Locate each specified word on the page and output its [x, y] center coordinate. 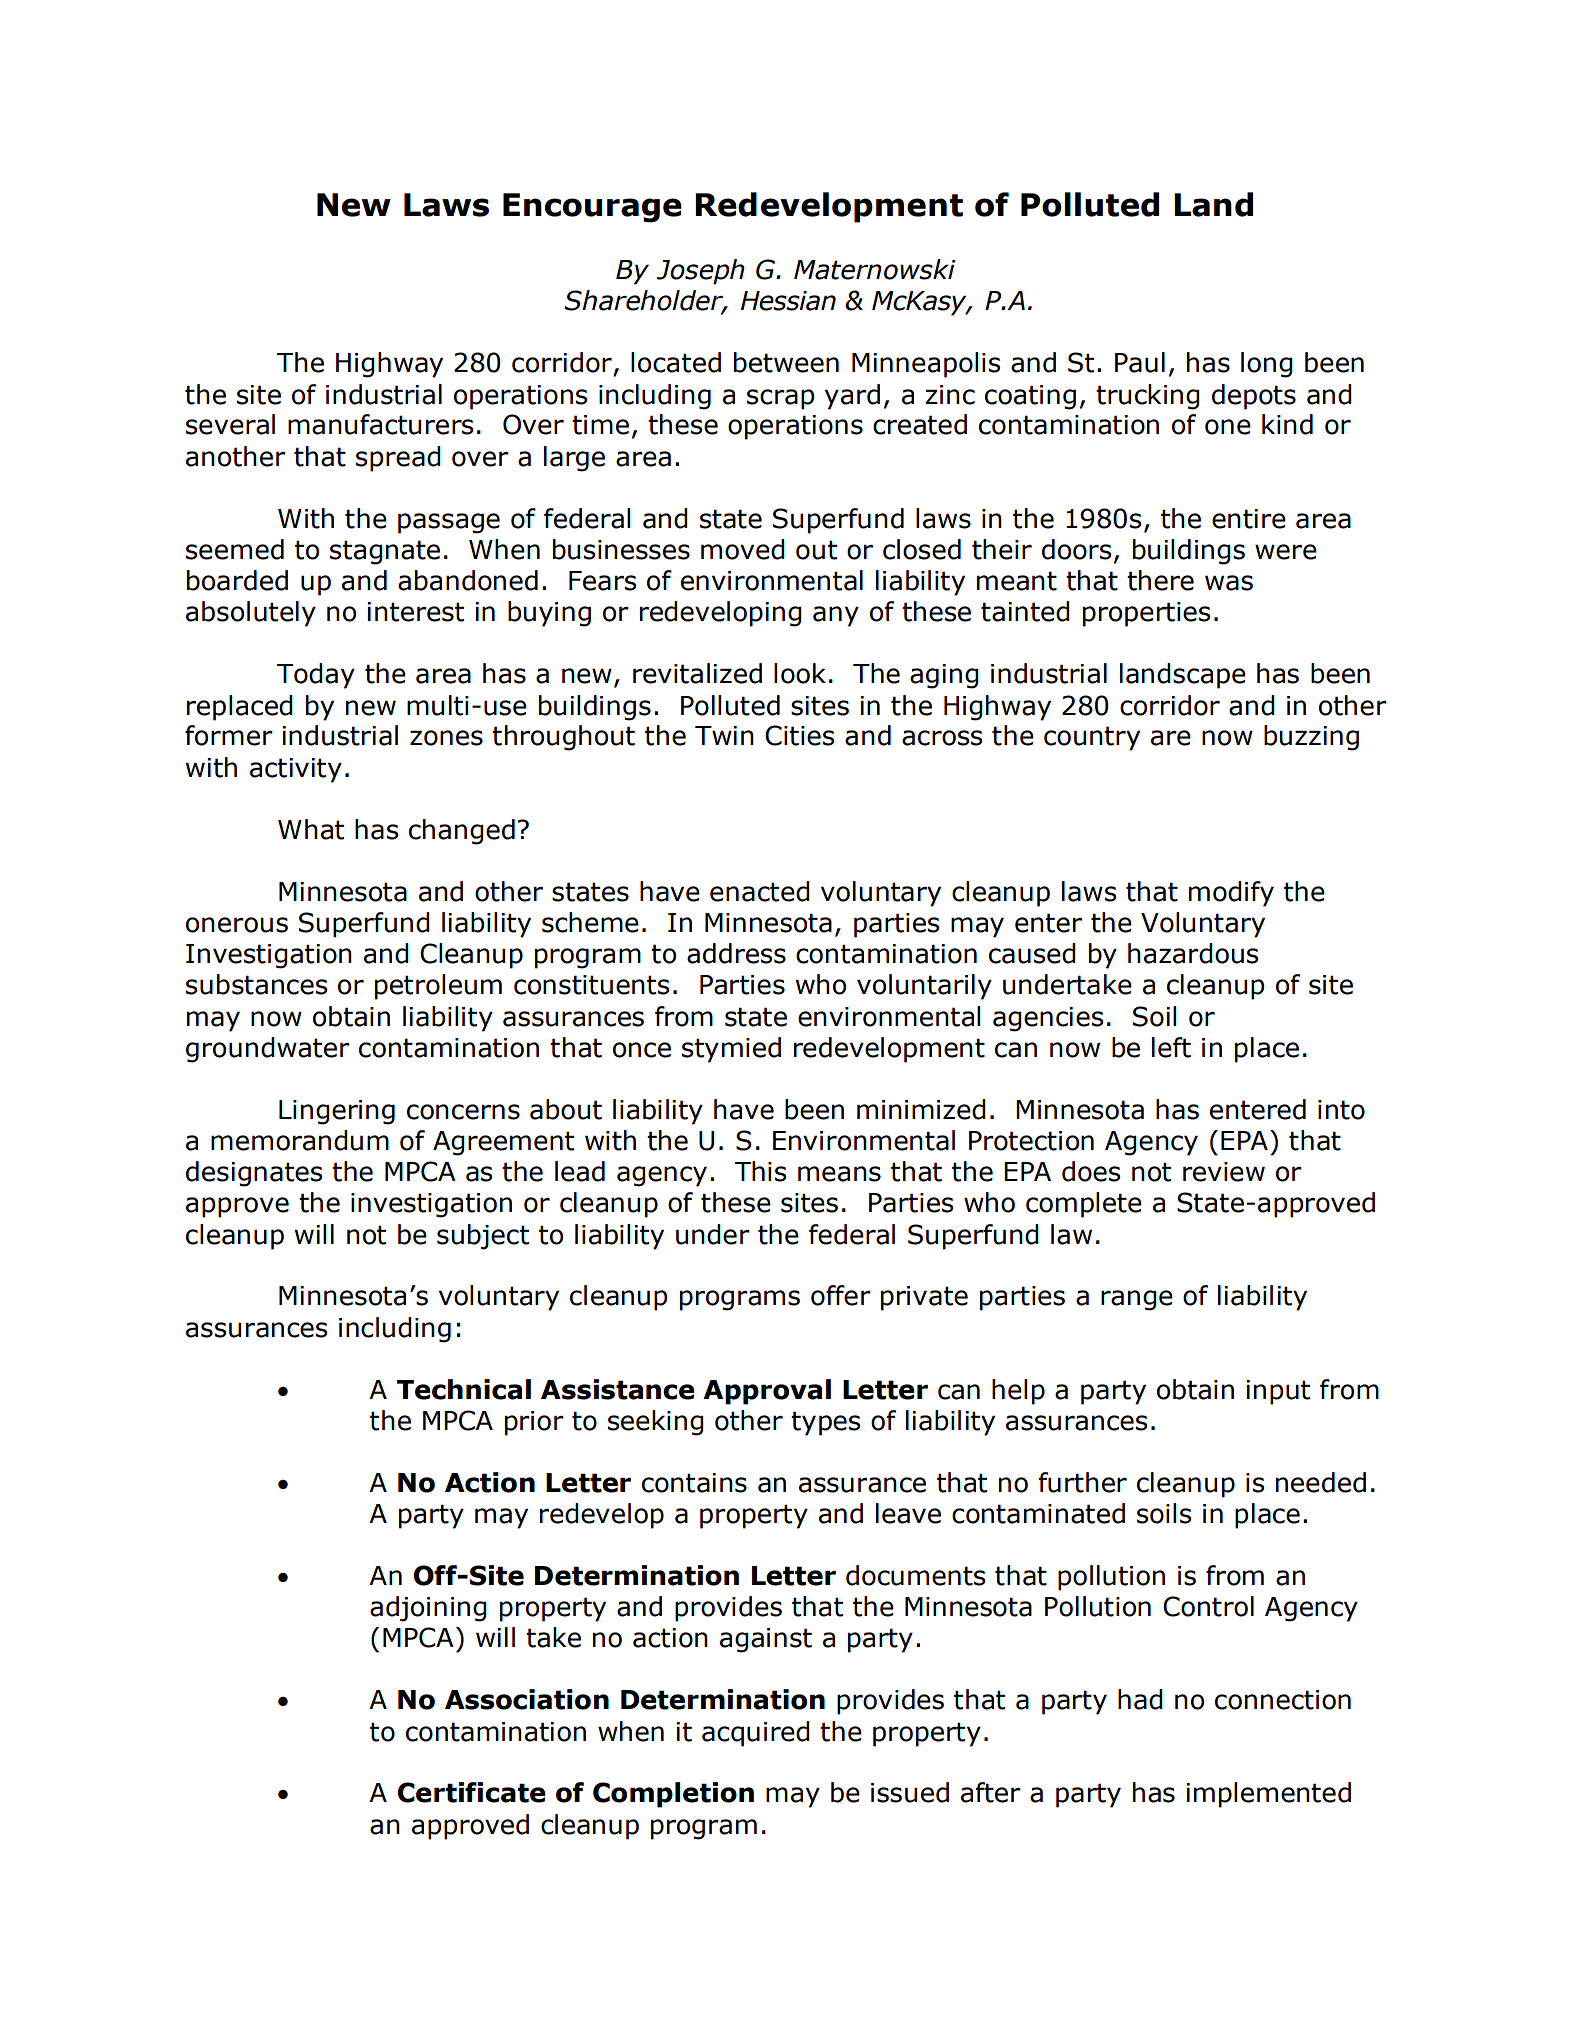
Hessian [788, 301]
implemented [1268, 1795]
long [1267, 365]
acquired [756, 1734]
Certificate [472, 1792]
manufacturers [380, 424]
